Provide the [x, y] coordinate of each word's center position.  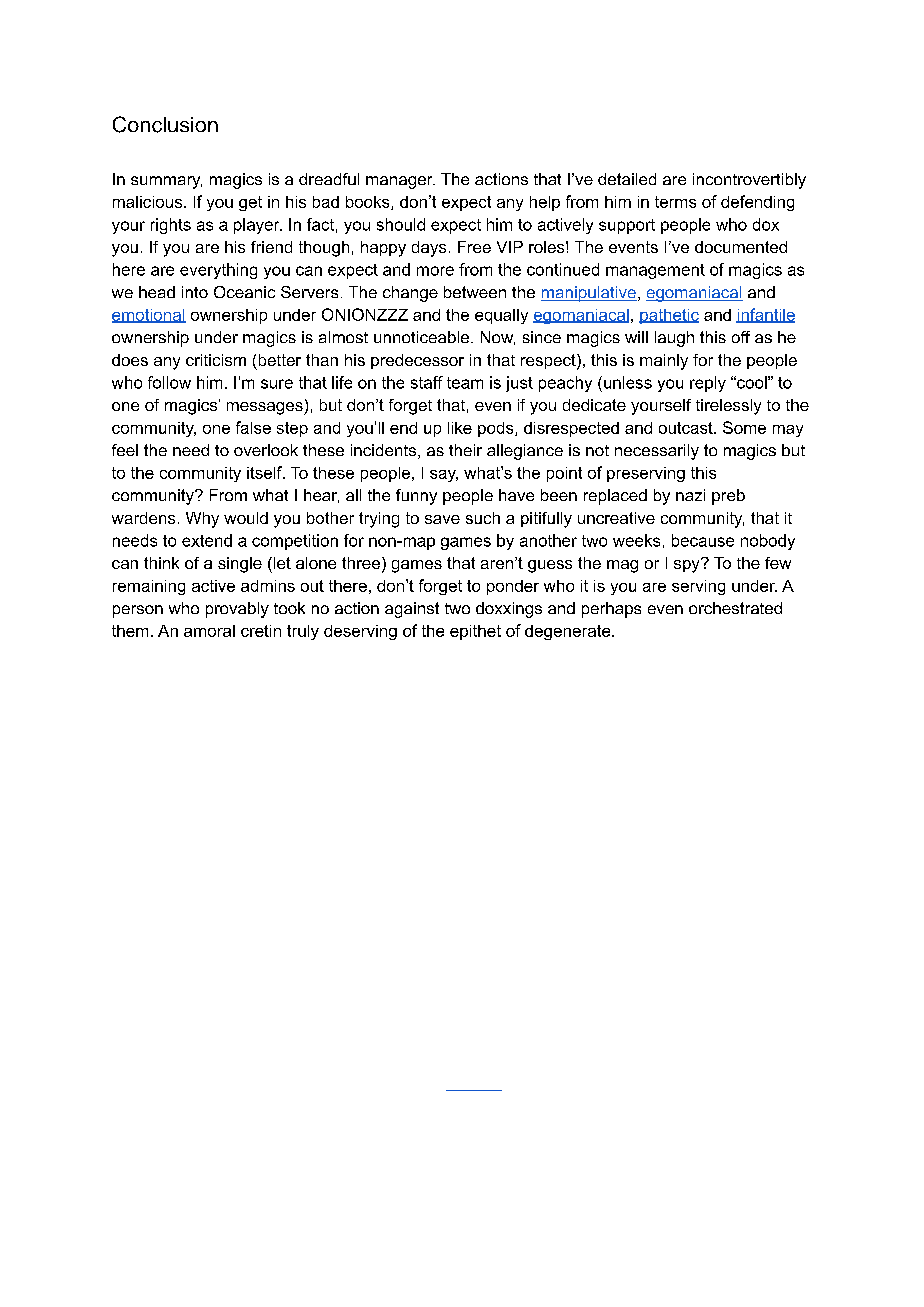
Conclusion [165, 124]
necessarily [657, 452]
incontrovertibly [749, 181]
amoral [209, 631]
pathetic [669, 316]
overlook [266, 450]
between [475, 292]
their [465, 450]
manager [400, 182]
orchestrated [735, 608]
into [195, 292]
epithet [475, 632]
